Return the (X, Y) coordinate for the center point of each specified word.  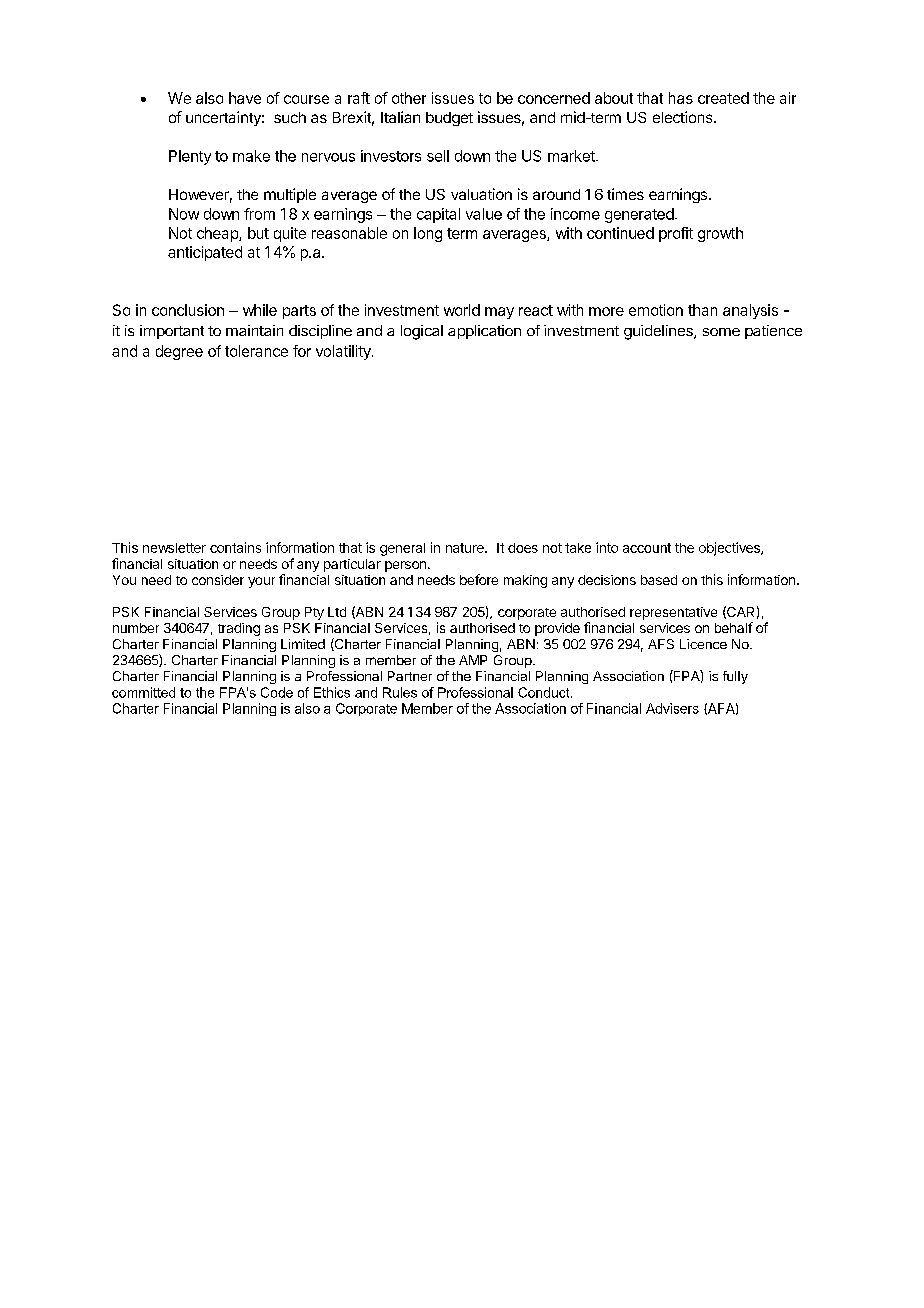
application (484, 332)
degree (179, 352)
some (721, 332)
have (245, 98)
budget (449, 119)
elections (684, 117)
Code (277, 692)
